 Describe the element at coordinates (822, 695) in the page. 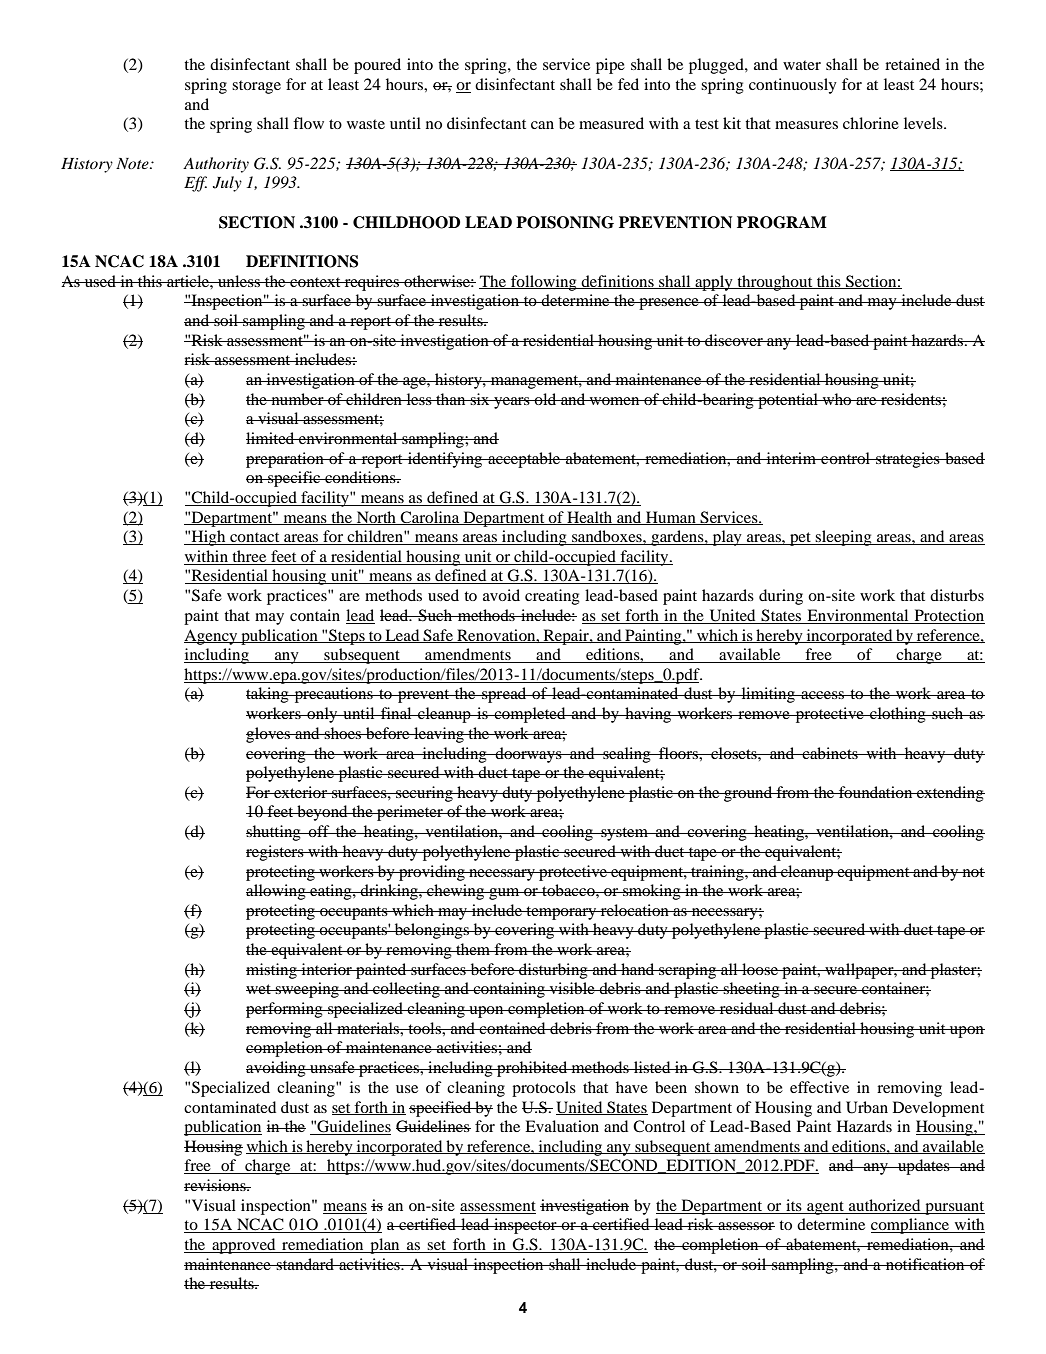

I see `access` at that location.
